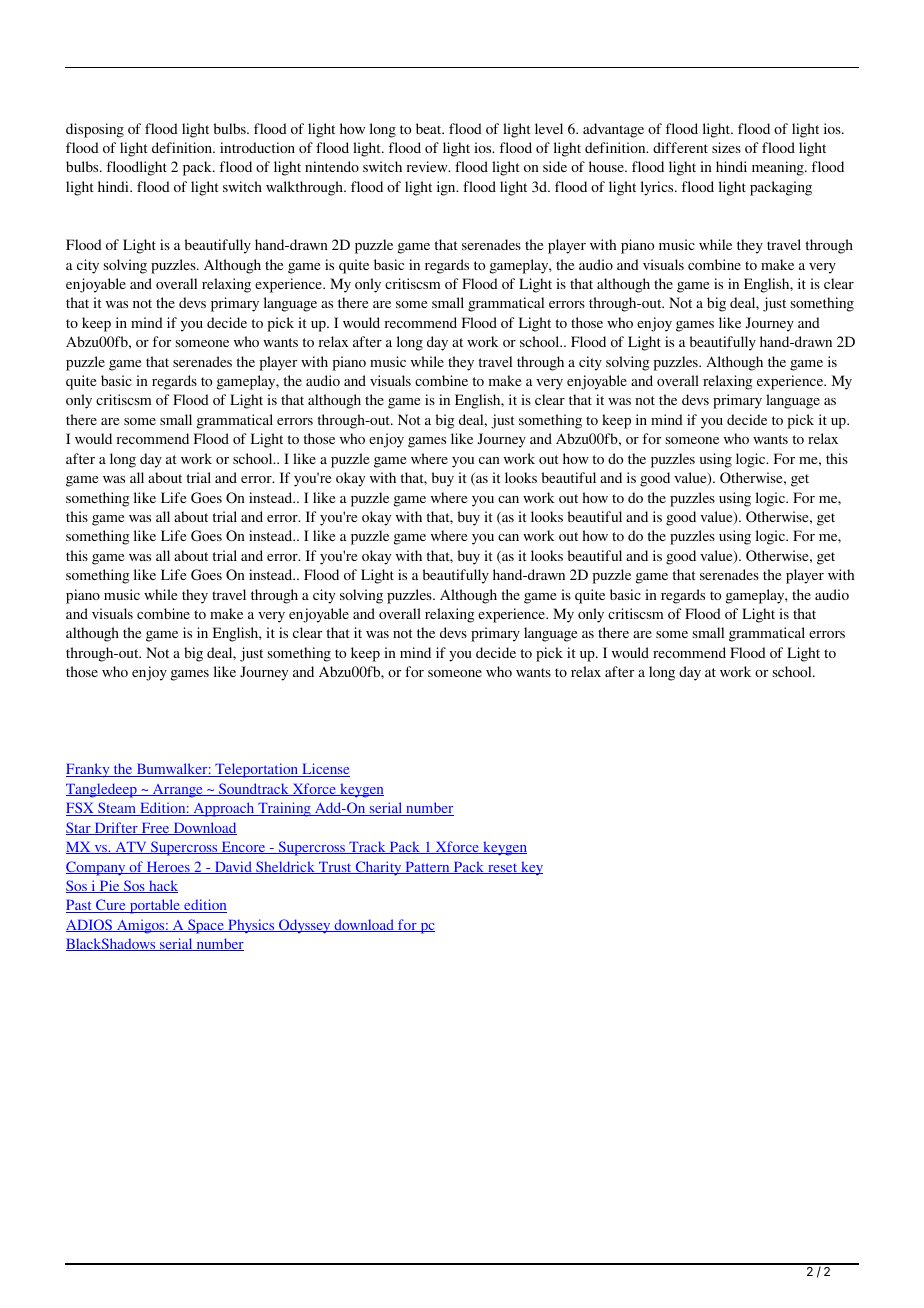 The height and width of the screenshot is (1308, 924). I want to click on disposing, so click(95, 130).
